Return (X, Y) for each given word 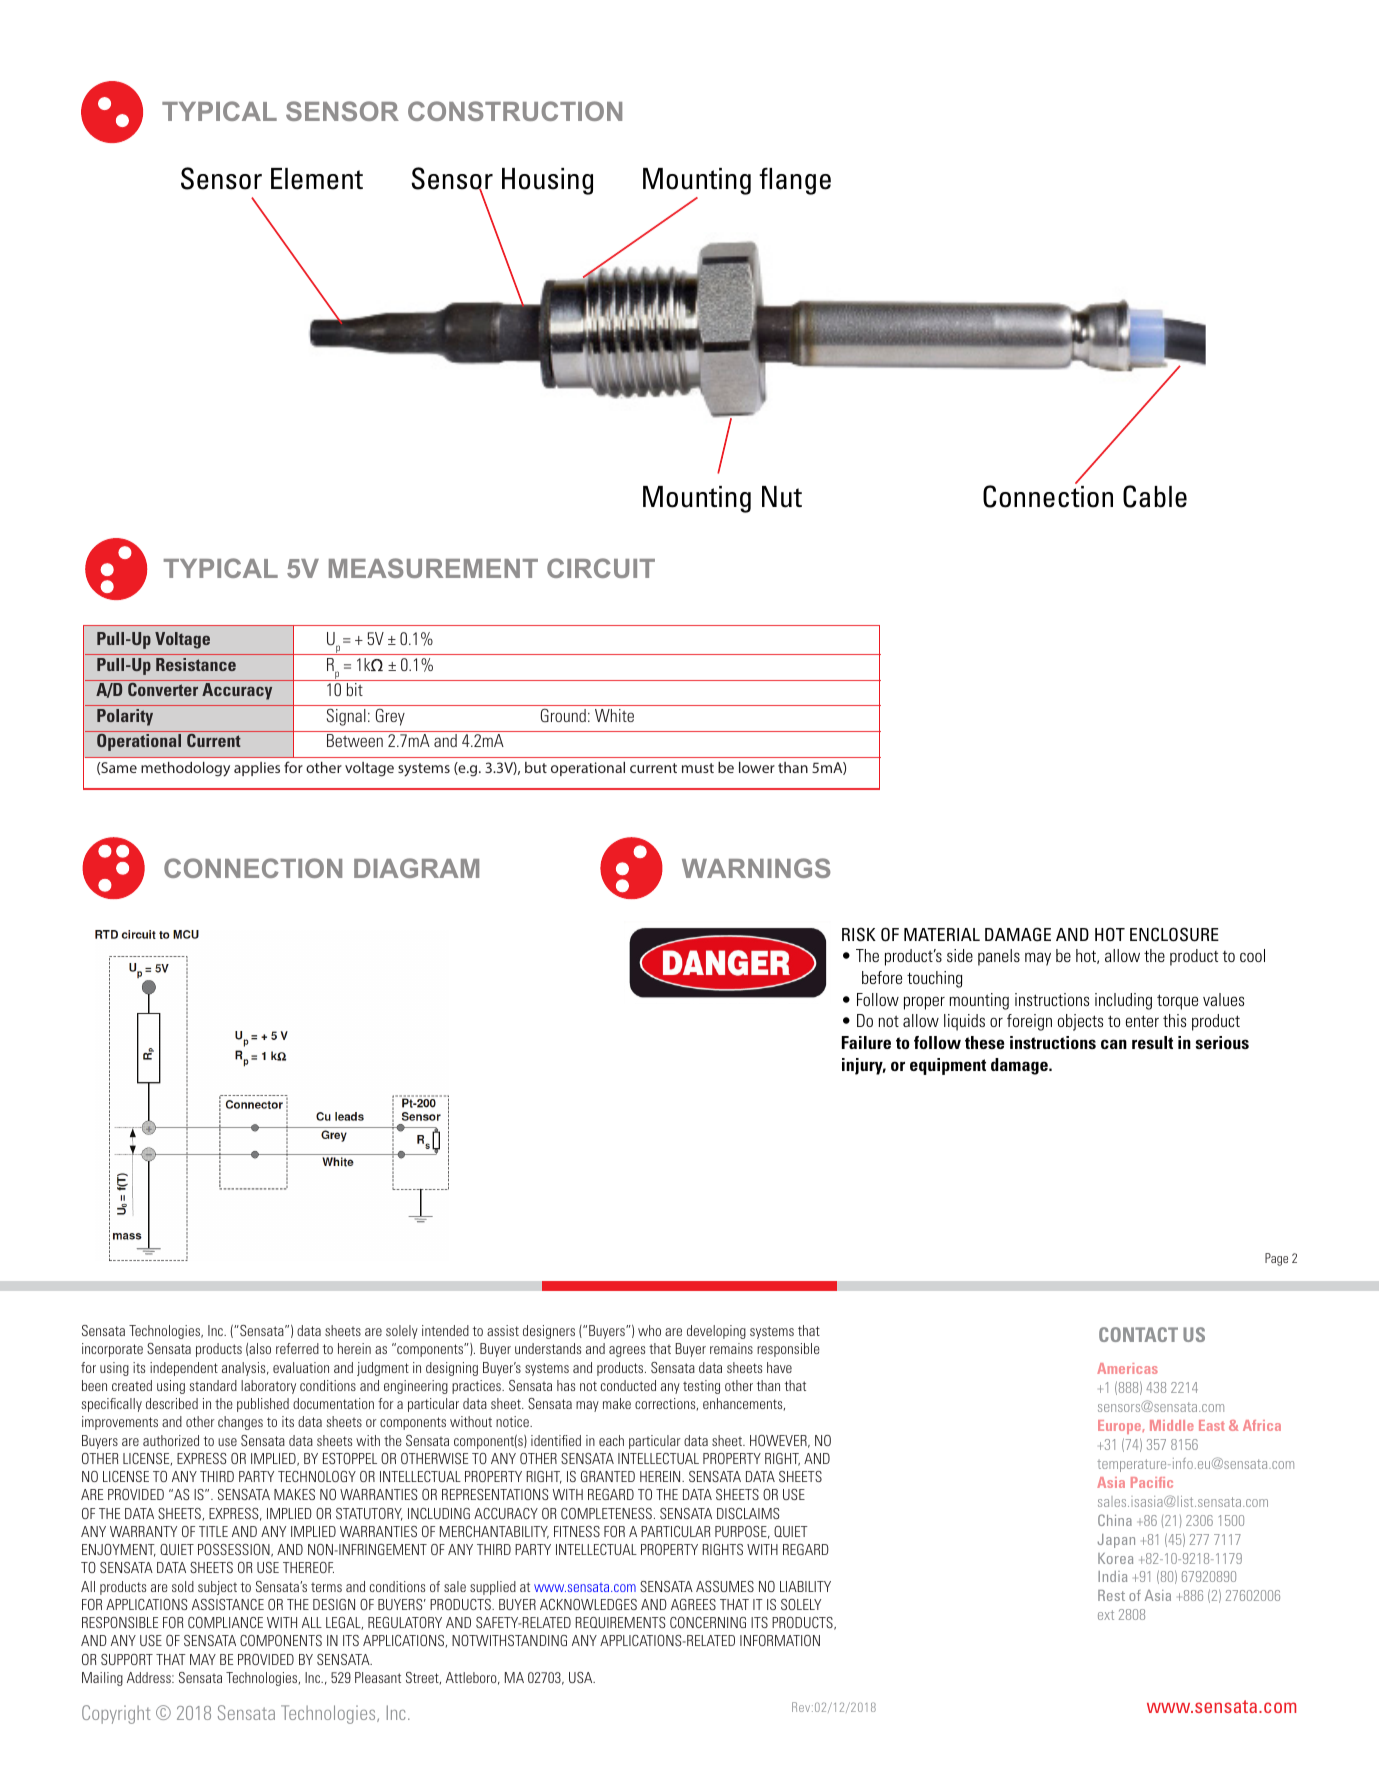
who (649, 1330)
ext (1106, 1615)
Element (317, 179)
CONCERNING (708, 1622)
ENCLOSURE (1174, 934)
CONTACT (1138, 1334)
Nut (782, 497)
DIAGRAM (416, 868)
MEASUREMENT (433, 568)
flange (795, 181)
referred (297, 1348)
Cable (1155, 496)
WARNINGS (756, 868)
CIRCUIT (601, 568)
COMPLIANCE (225, 1622)
